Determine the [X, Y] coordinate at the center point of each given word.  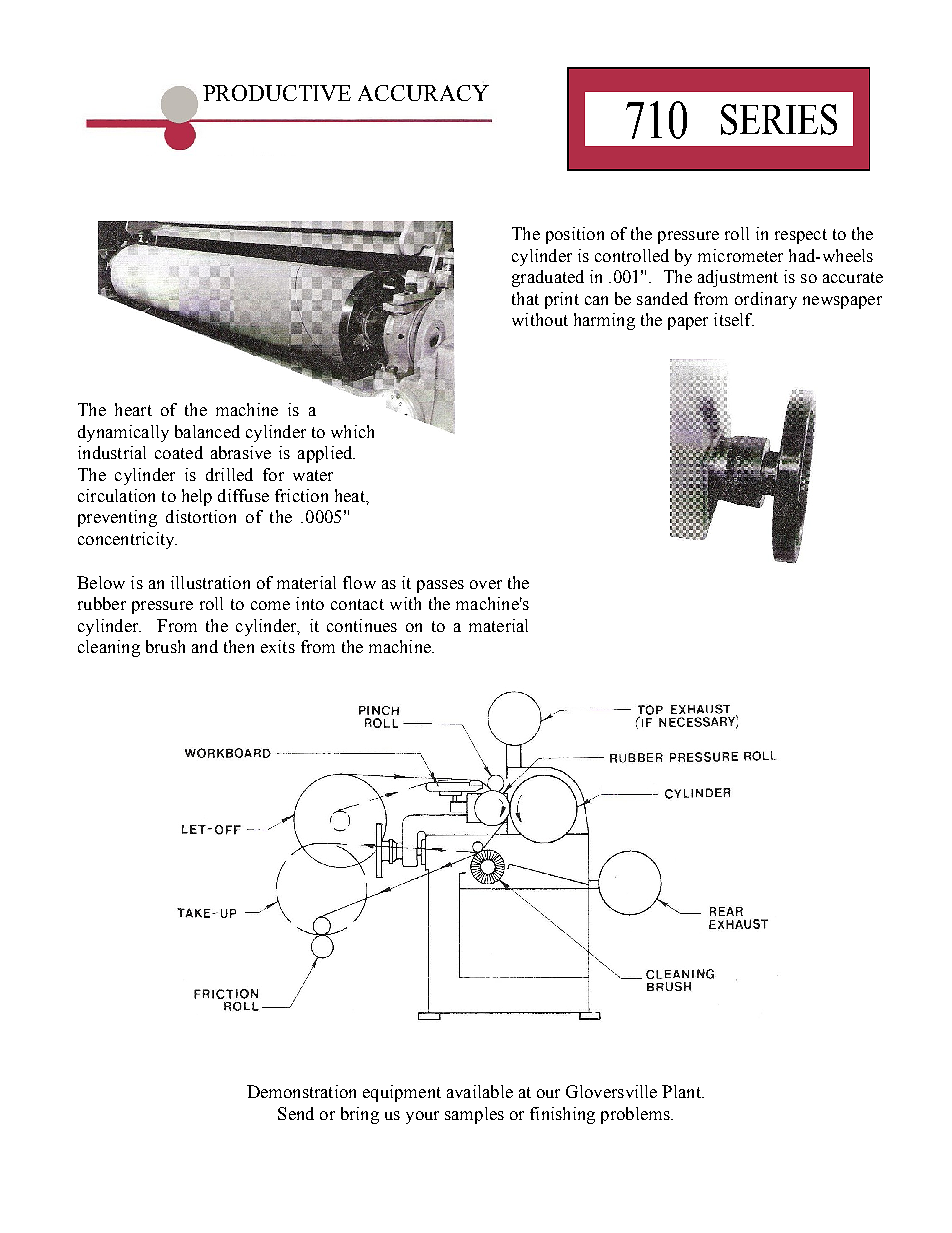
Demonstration [301, 1091]
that [525, 298]
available [480, 1091]
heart [133, 409]
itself [734, 319]
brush [165, 646]
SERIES [779, 119]
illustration [210, 582]
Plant [682, 1091]
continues [362, 625]
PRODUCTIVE [277, 93]
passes [440, 586]
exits [278, 646]
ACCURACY [423, 93]
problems [636, 1115]
